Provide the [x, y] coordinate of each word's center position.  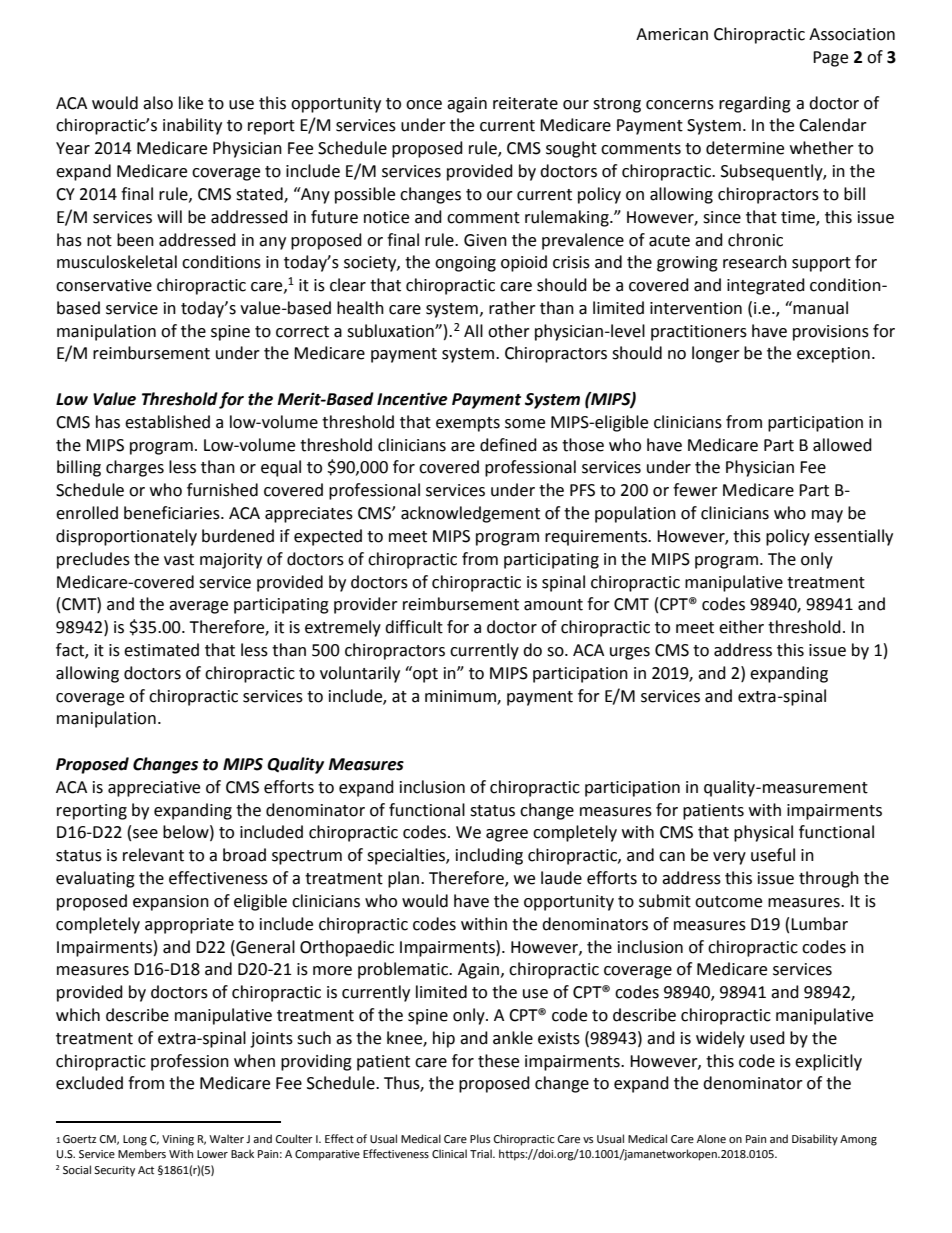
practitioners [699, 333]
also [158, 103]
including [489, 856]
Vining [178, 1140]
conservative [104, 285]
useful [773, 855]
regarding [755, 104]
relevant [153, 855]
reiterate [525, 103]
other [509, 331]
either [741, 627]
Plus [480, 1138]
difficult [414, 627]
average [198, 607]
